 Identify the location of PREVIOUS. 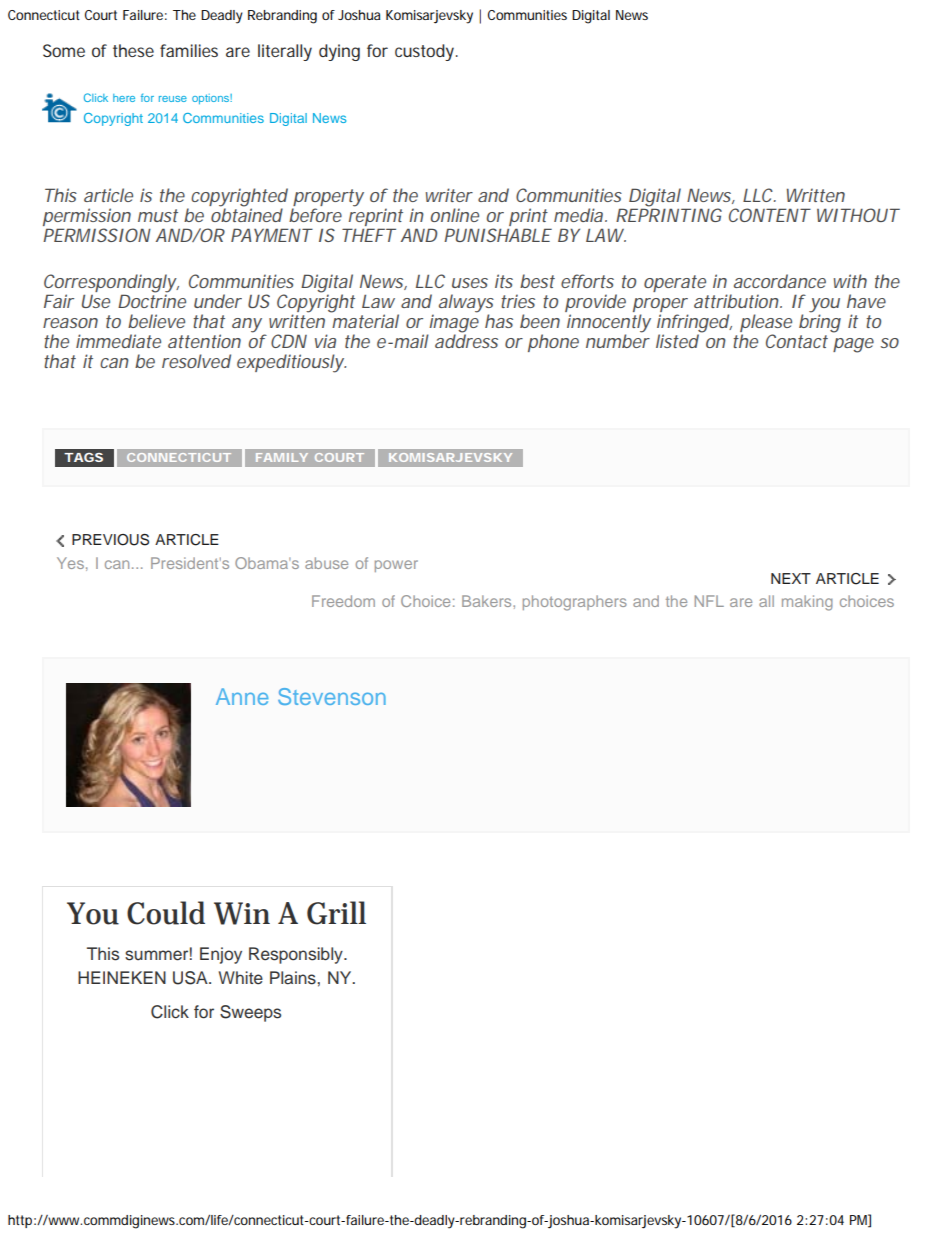
(110, 540).
